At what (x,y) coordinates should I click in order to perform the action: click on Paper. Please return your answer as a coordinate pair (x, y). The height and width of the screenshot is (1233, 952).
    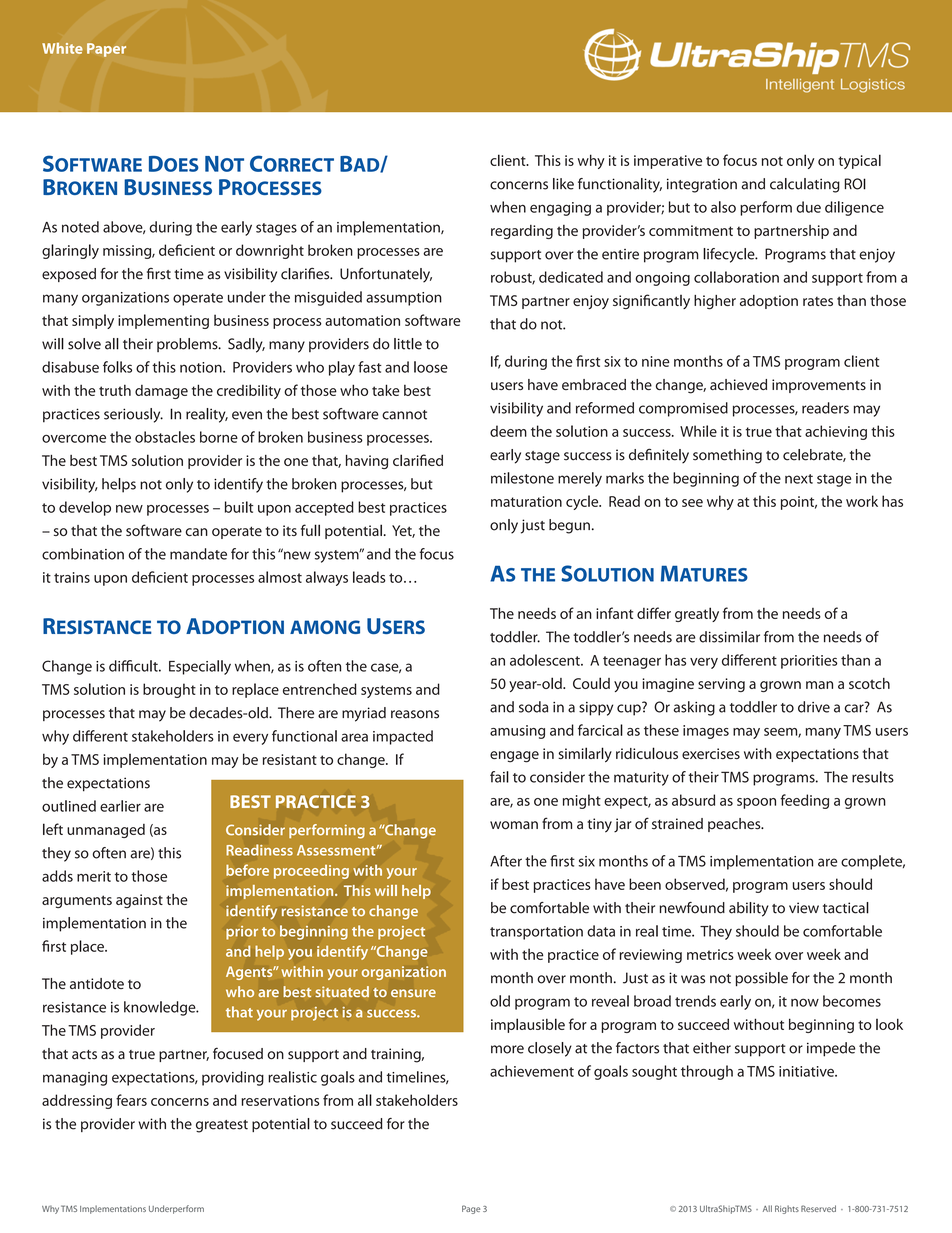
    Looking at the image, I should click on (106, 50).
